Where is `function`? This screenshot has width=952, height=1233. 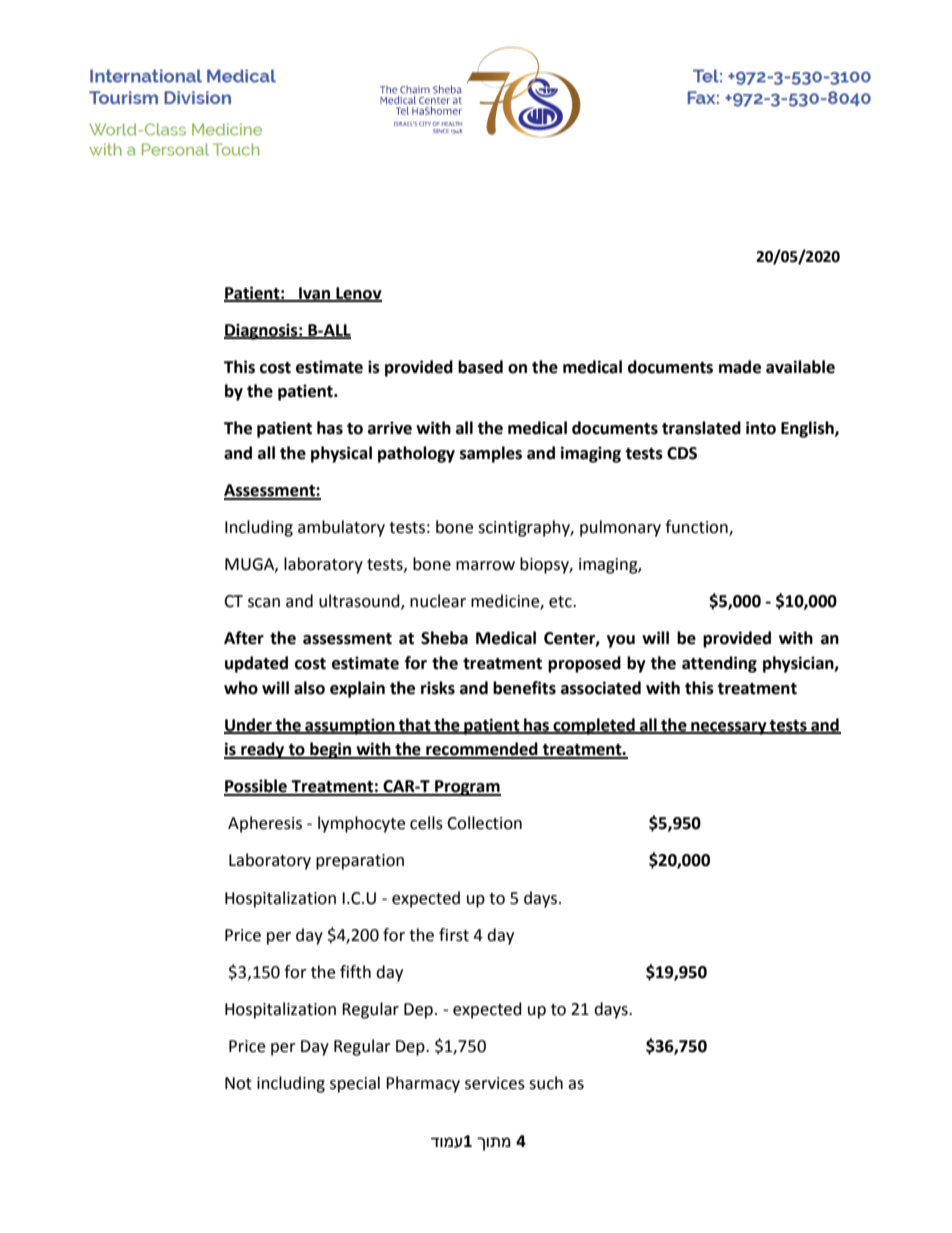 function is located at coordinates (697, 528).
